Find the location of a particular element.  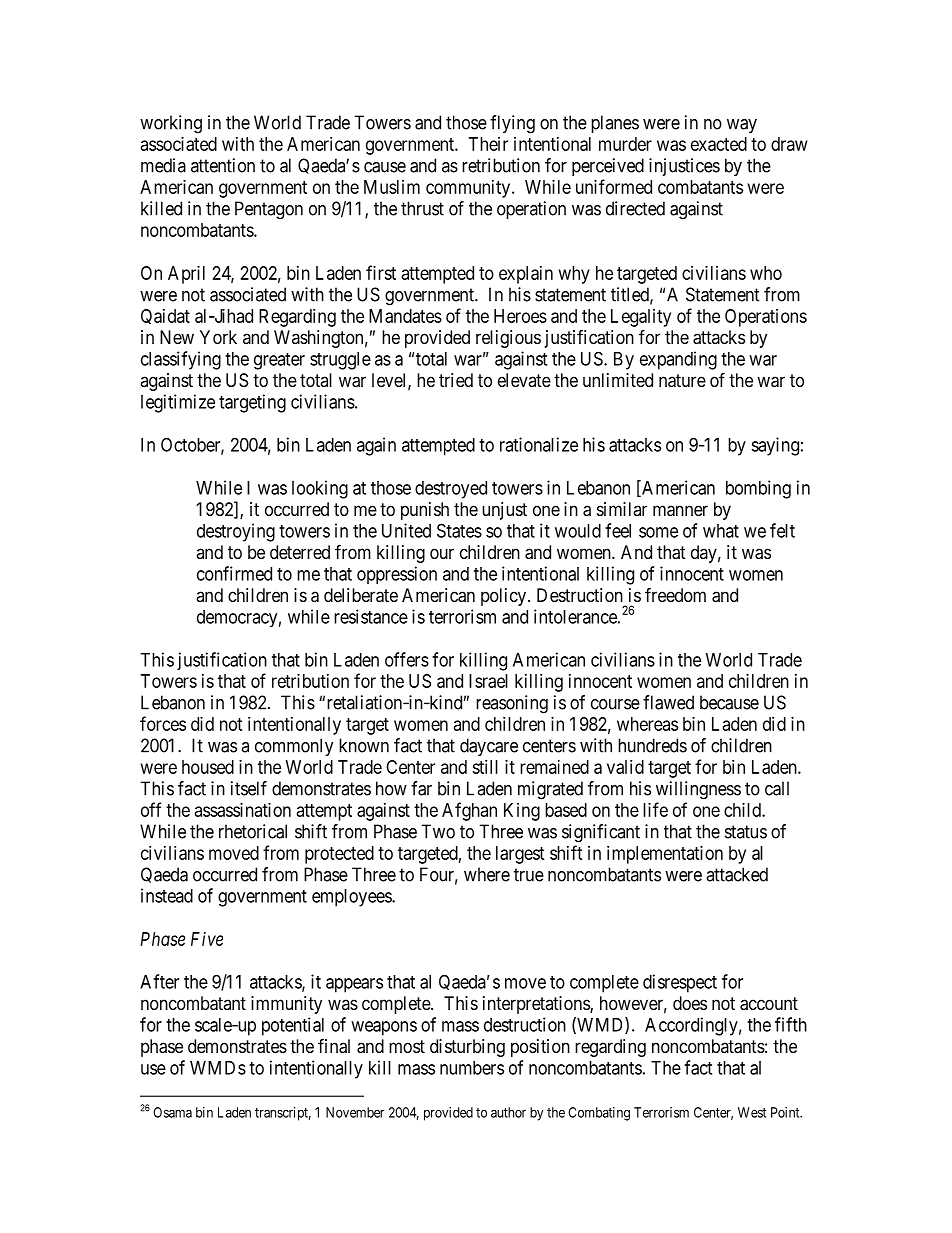

Their is located at coordinates (488, 144).
